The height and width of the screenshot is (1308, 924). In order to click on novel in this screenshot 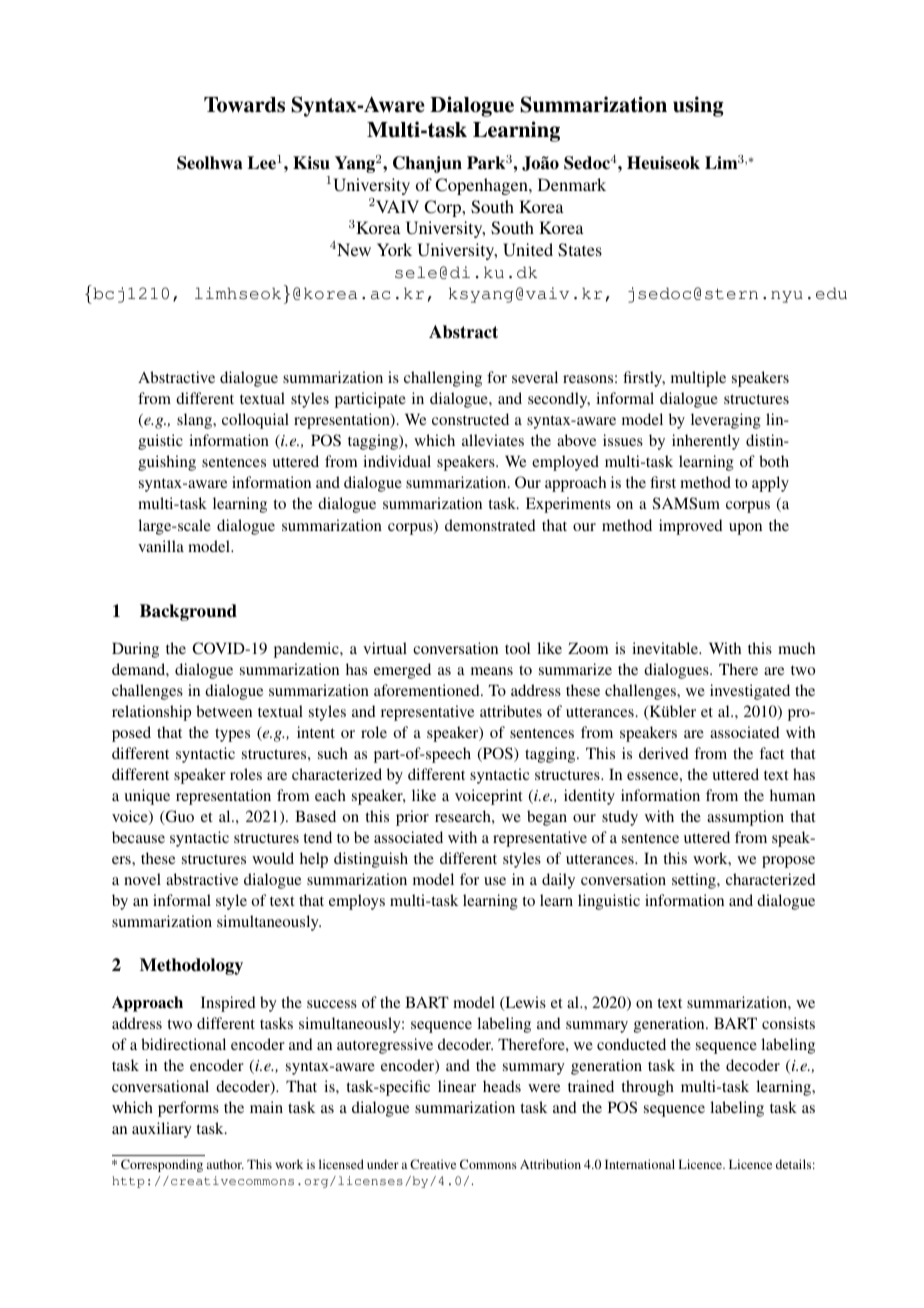, I will do `click(142, 879)`.
